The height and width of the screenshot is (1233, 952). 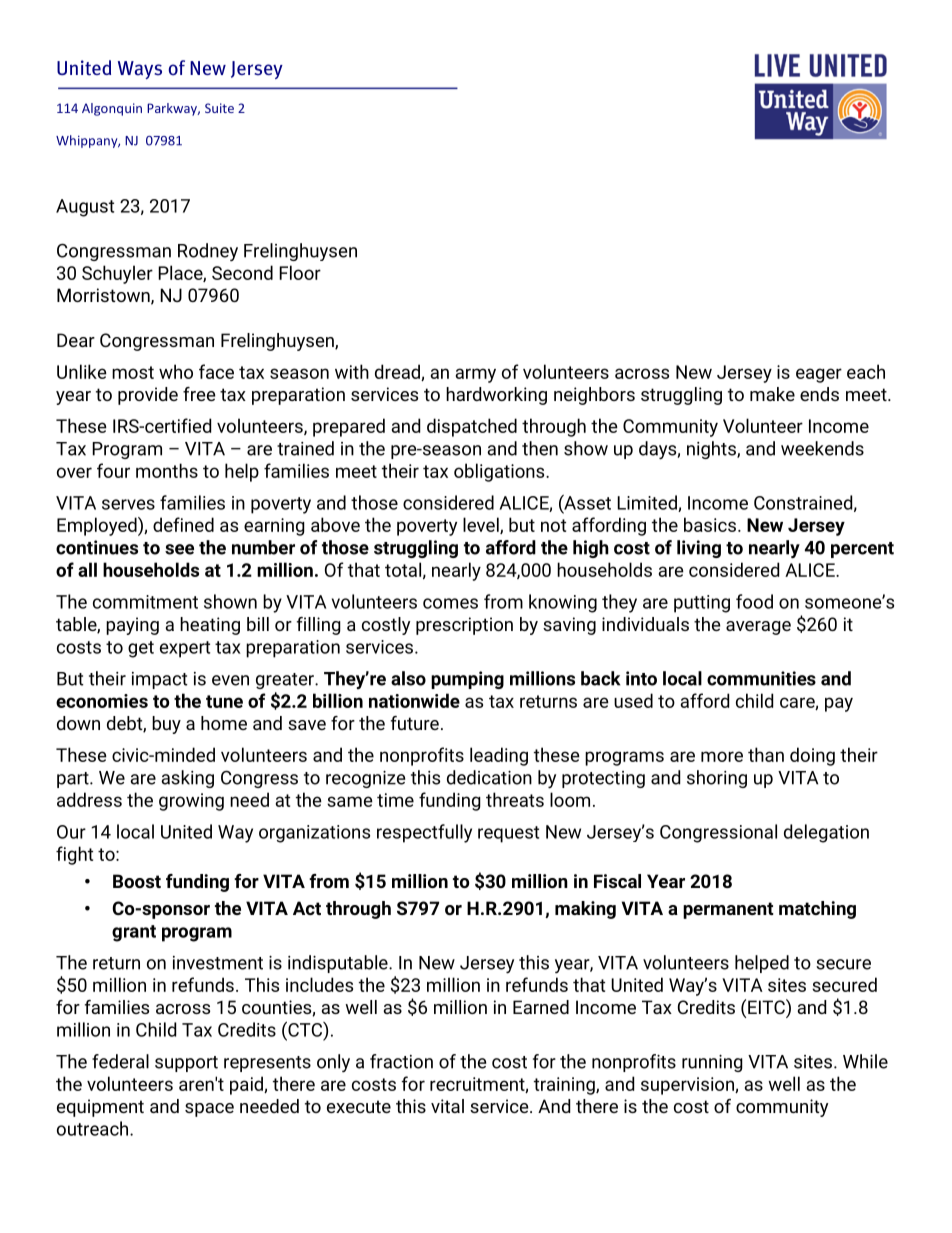 I want to click on fraction, so click(x=401, y=1061).
